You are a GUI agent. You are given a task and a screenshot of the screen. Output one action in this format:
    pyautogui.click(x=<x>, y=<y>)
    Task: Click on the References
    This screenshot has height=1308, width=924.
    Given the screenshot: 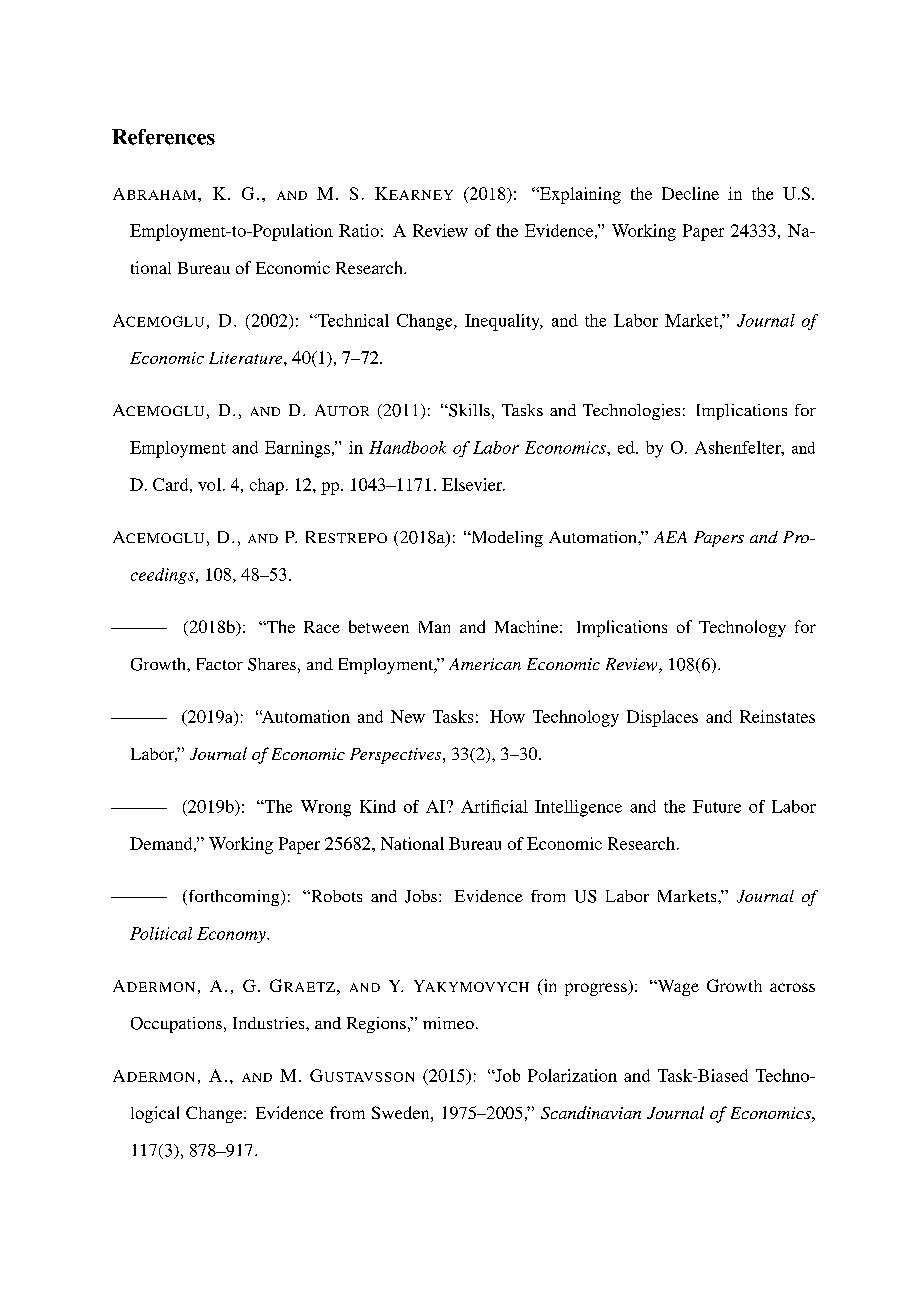 What is the action you would take?
    pyautogui.click(x=163, y=137)
